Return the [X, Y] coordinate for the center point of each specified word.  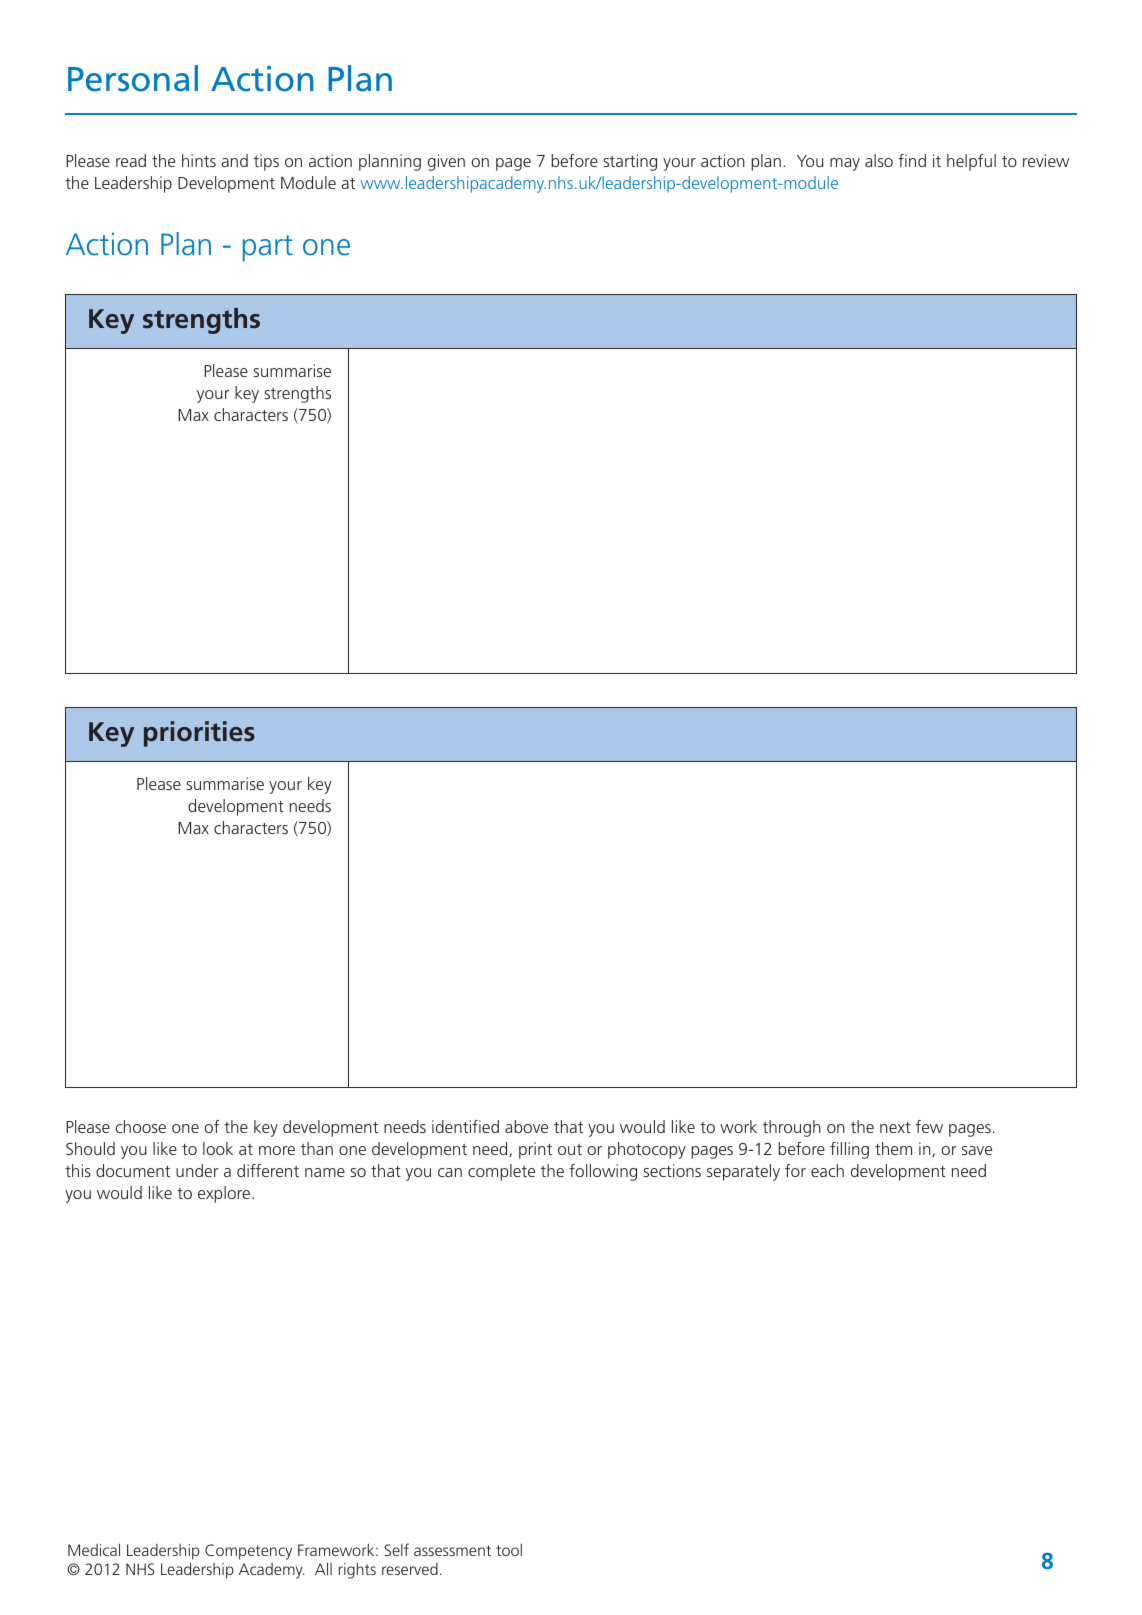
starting [630, 162]
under [197, 1170]
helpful [971, 162]
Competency [248, 1552]
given [446, 162]
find [912, 160]
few [929, 1126]
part [268, 248]
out [570, 1149]
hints [199, 160]
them [893, 1148]
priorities [199, 734]
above [526, 1126]
